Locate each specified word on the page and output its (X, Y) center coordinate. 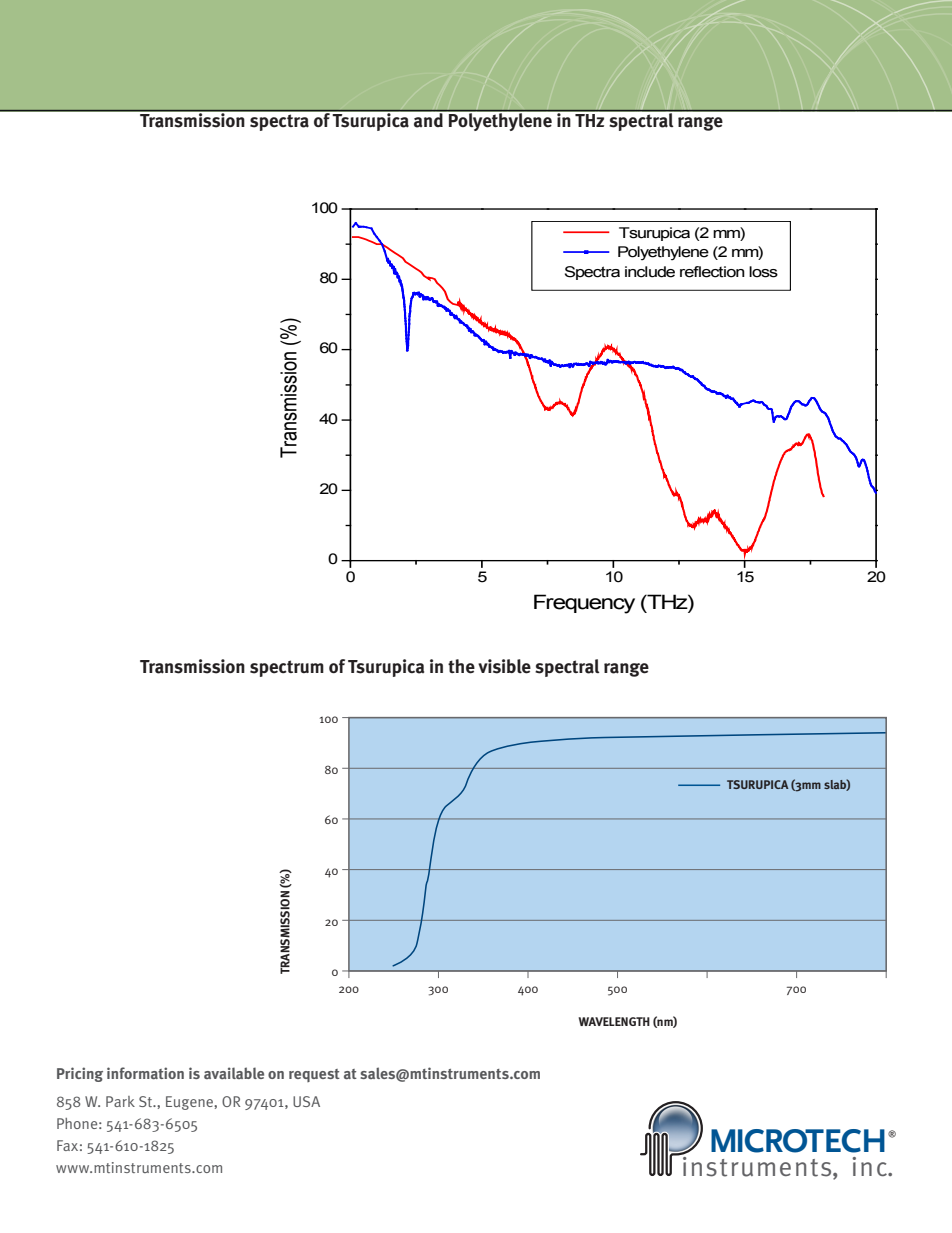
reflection (712, 272)
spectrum (287, 668)
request (314, 1075)
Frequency (584, 604)
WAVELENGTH (614, 1021)
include (650, 272)
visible (504, 666)
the (461, 666)
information (145, 1073)
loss (763, 272)
